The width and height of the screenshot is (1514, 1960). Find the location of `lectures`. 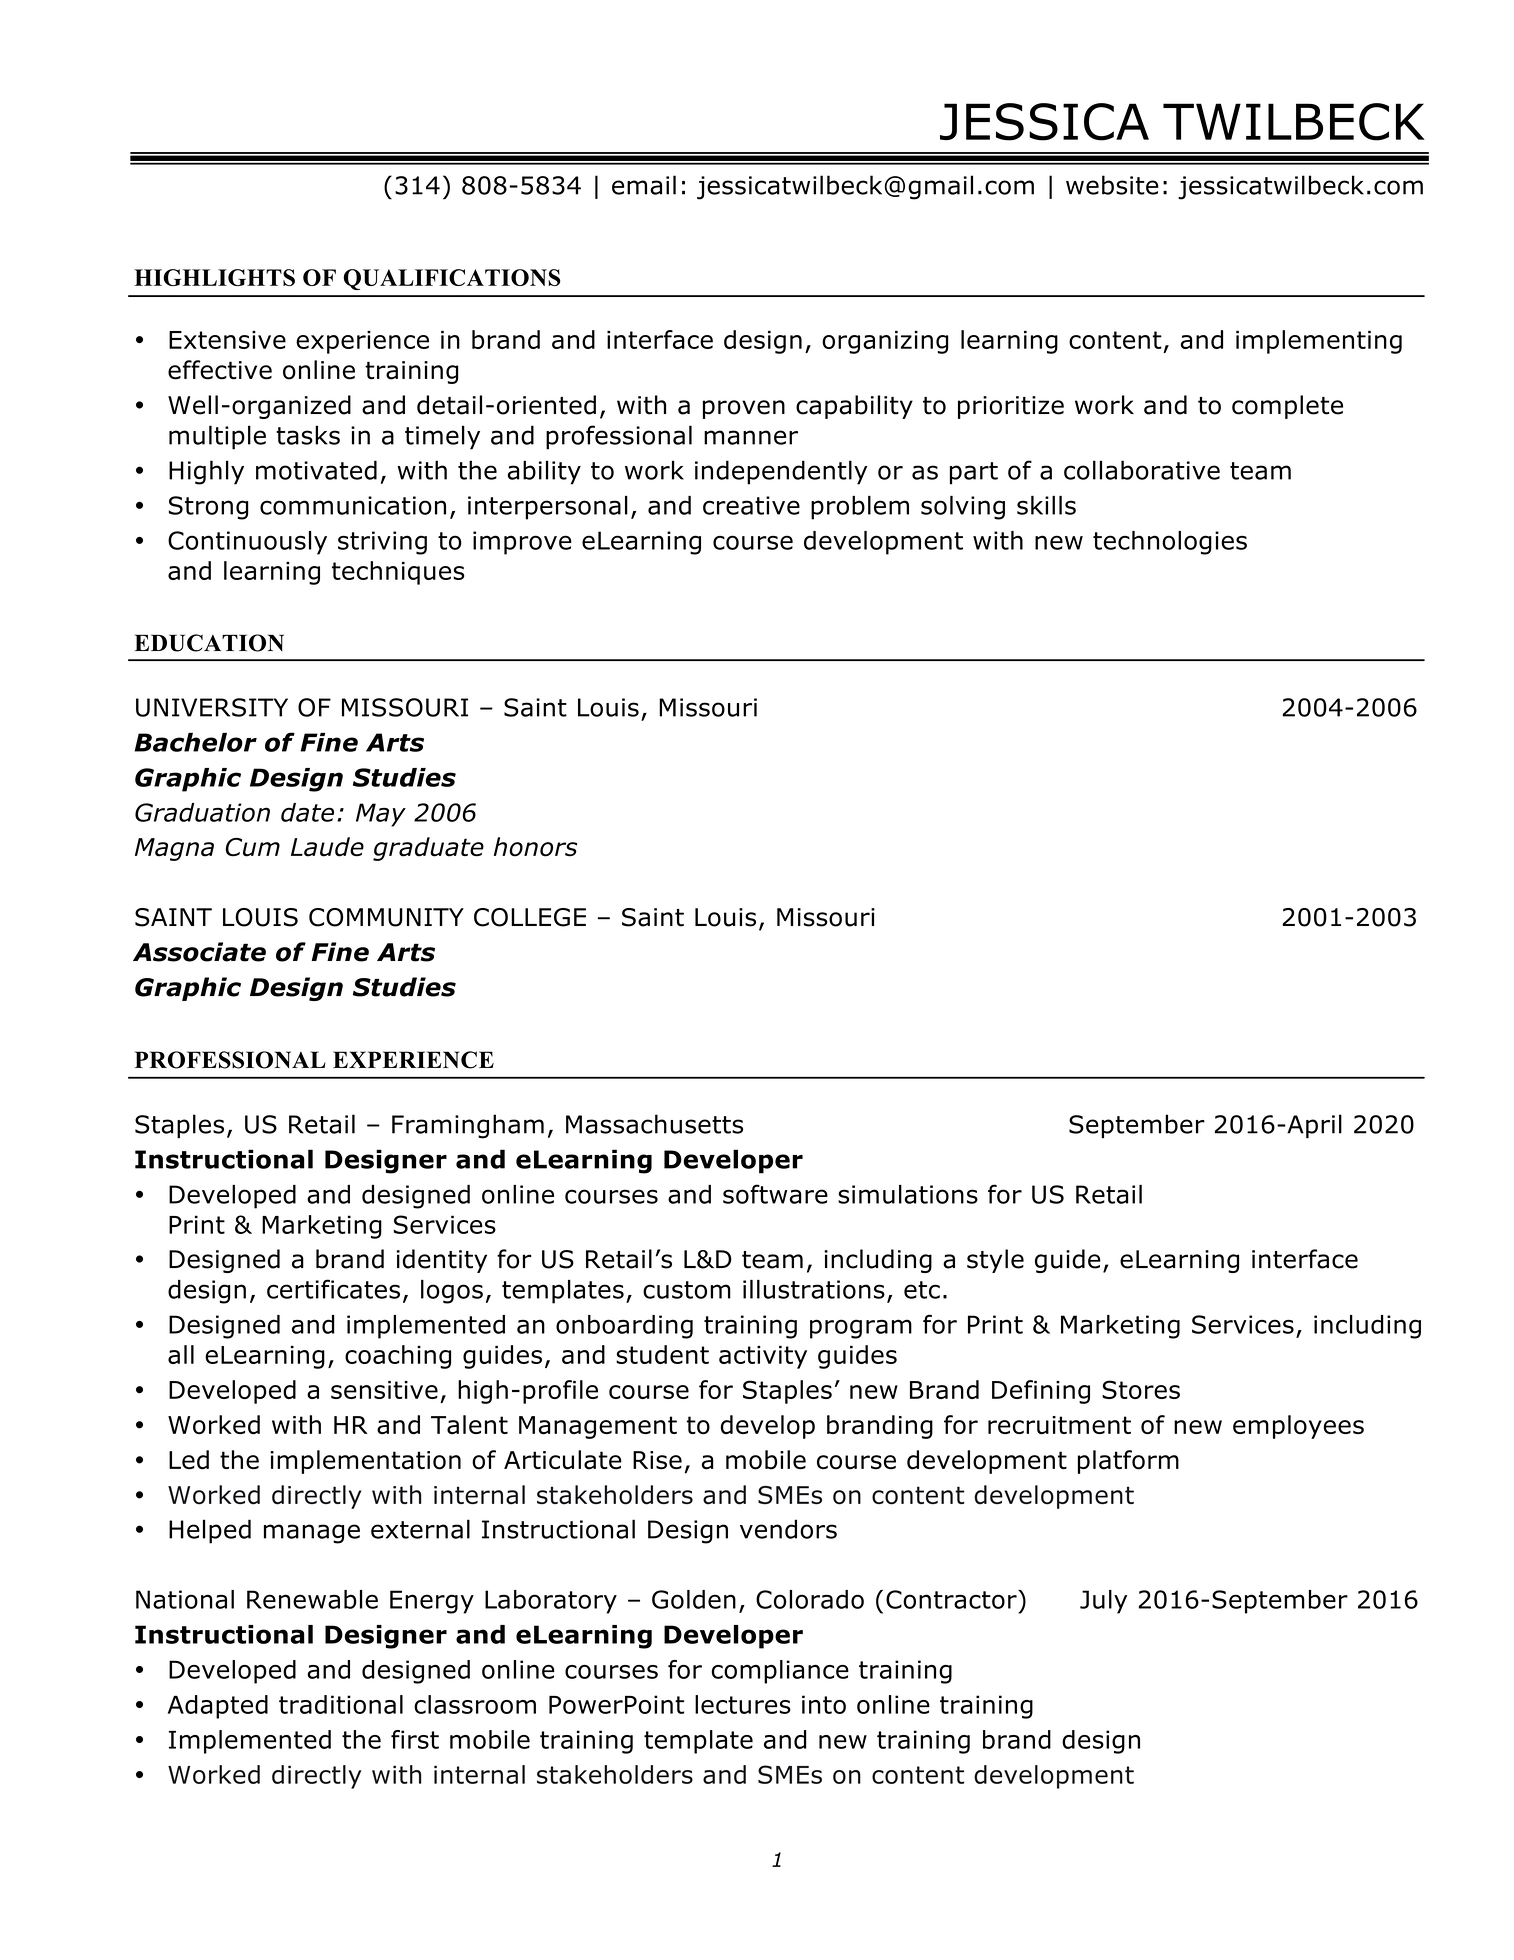

lectures is located at coordinates (743, 1704).
